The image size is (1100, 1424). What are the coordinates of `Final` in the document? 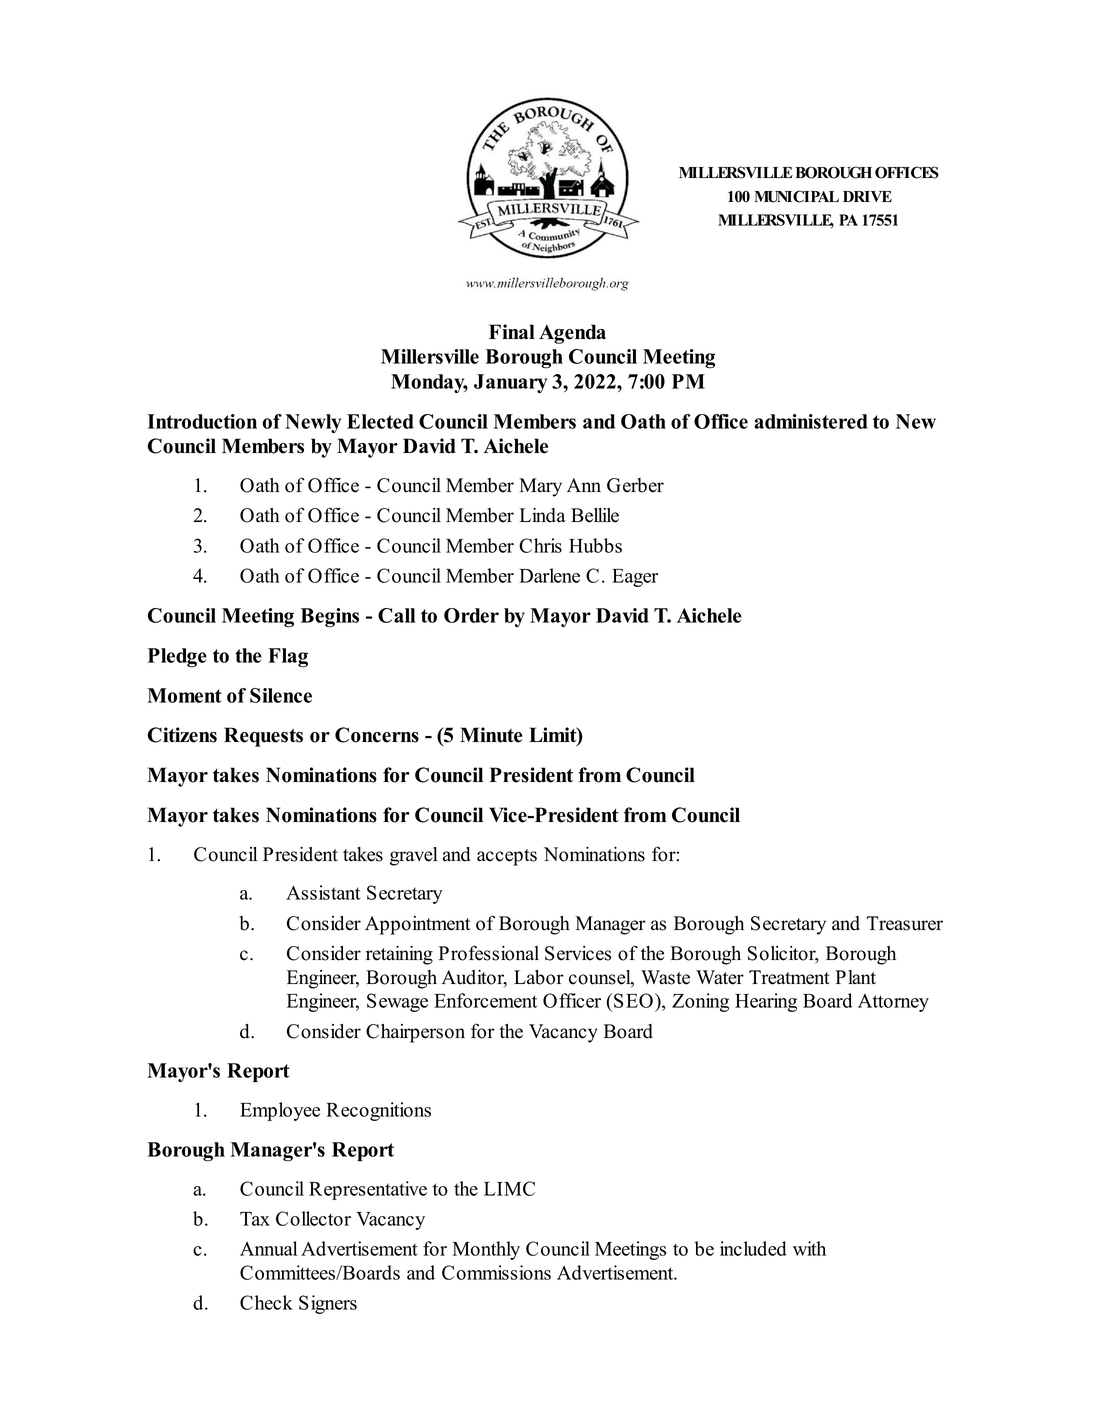 It's located at (512, 331).
